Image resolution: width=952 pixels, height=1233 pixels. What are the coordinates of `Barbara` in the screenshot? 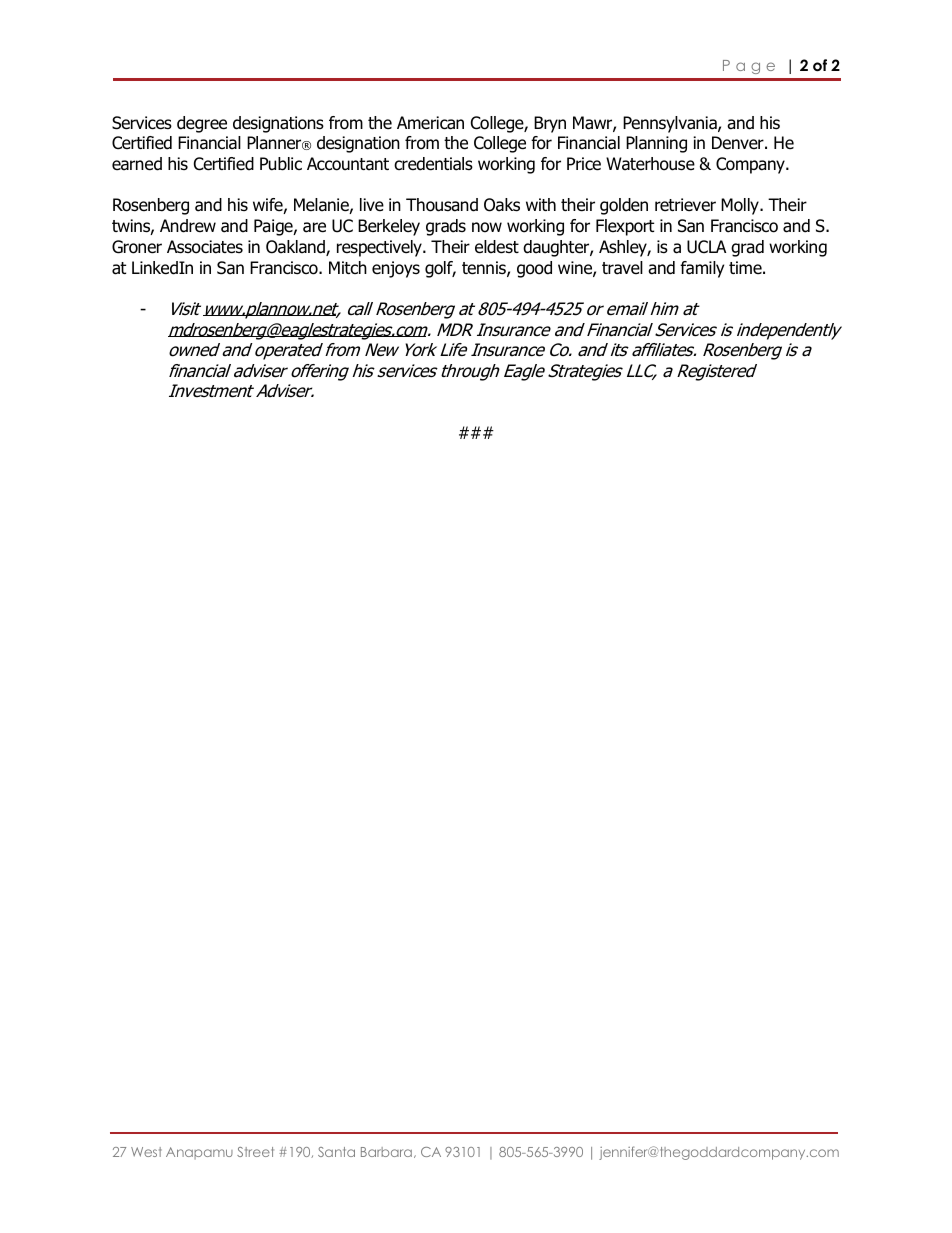 It's located at (386, 1152).
